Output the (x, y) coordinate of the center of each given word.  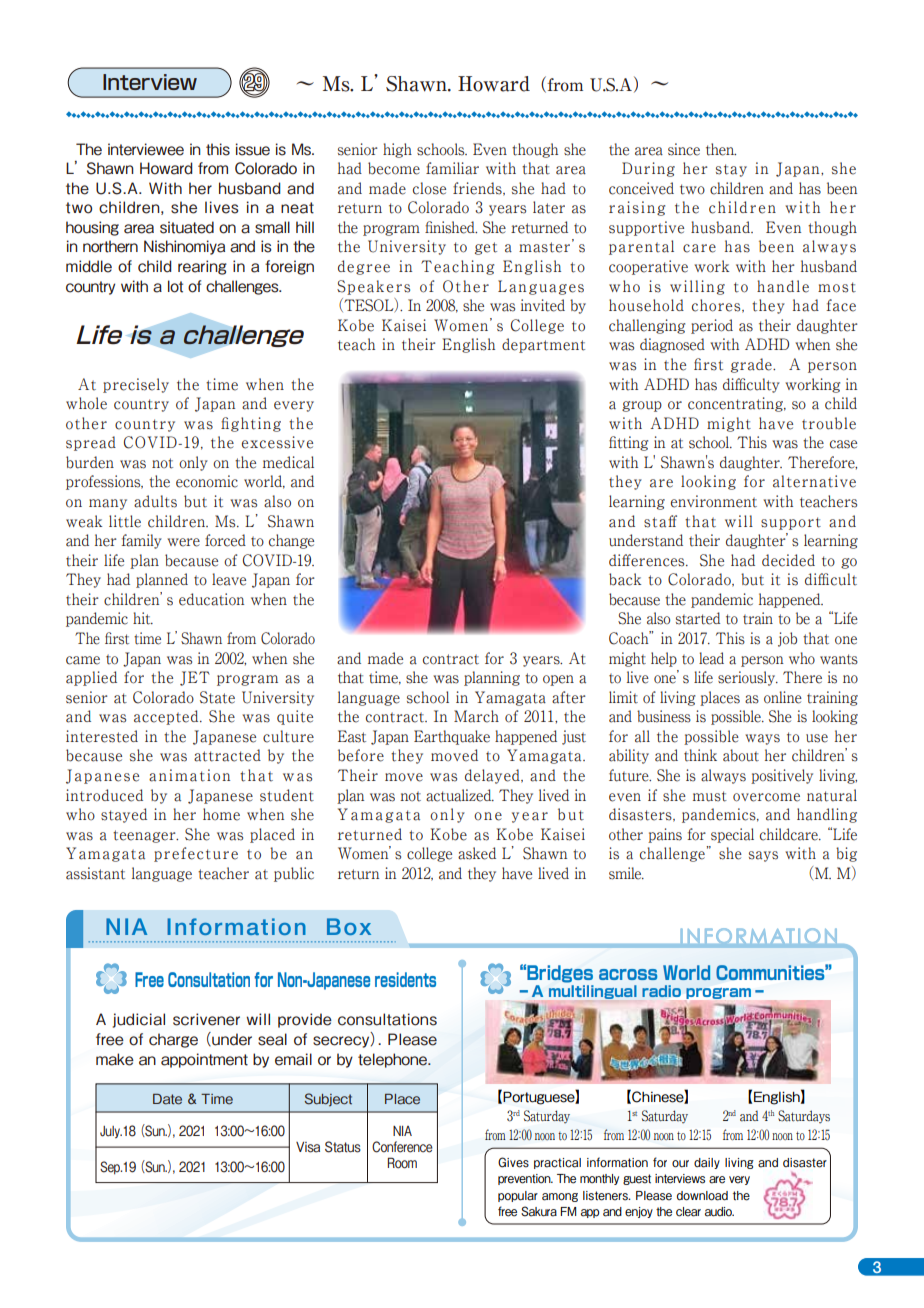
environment (714, 501)
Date (167, 1099)
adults (155, 501)
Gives (513, 1162)
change (291, 541)
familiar (452, 168)
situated (187, 227)
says (763, 856)
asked (477, 853)
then (721, 149)
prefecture (196, 854)
